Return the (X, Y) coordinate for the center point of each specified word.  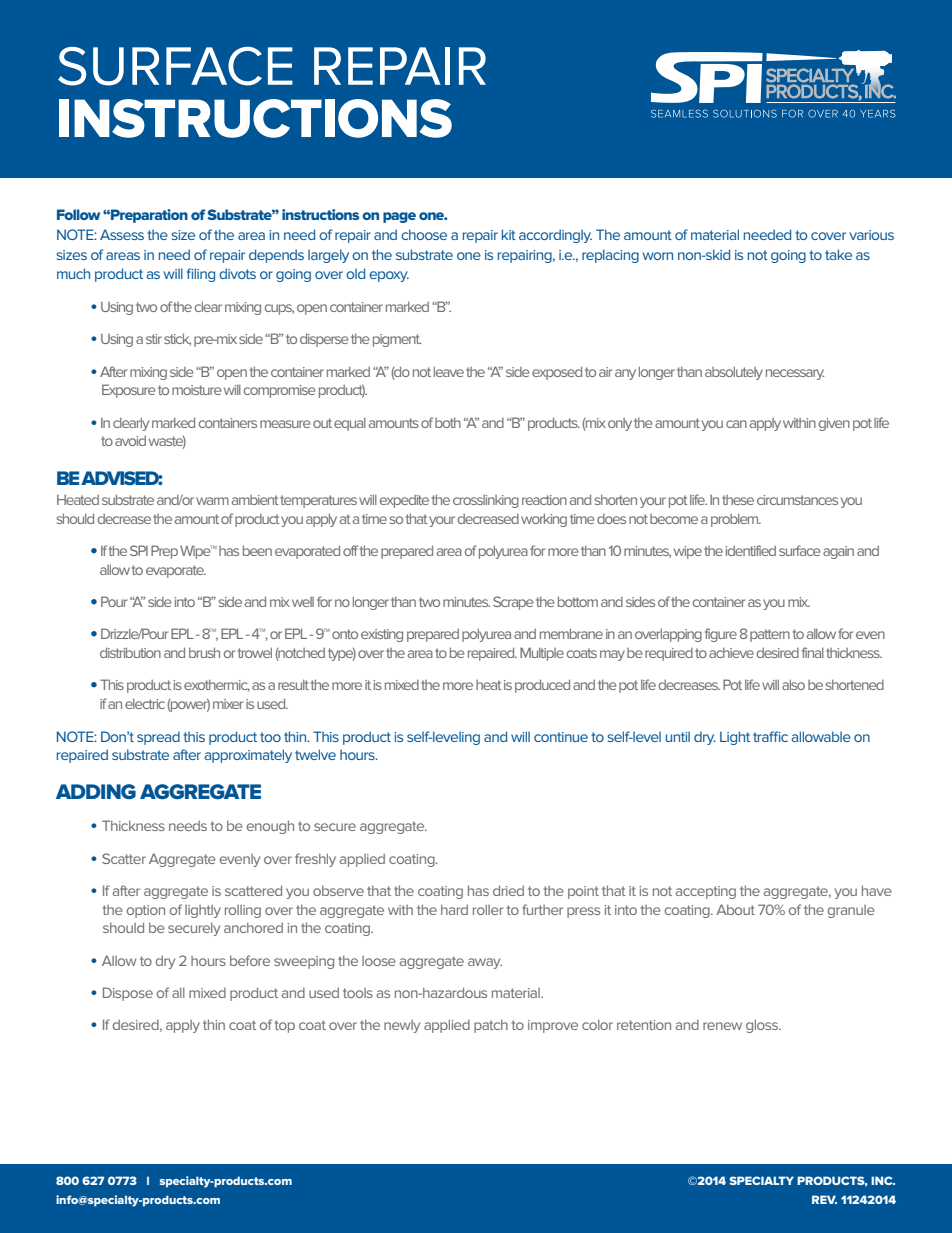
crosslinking (486, 501)
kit (509, 234)
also (793, 684)
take (838, 254)
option (146, 911)
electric (145, 704)
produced (542, 686)
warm (212, 501)
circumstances (797, 500)
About (735, 909)
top (285, 1026)
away (485, 963)
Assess (122, 234)
